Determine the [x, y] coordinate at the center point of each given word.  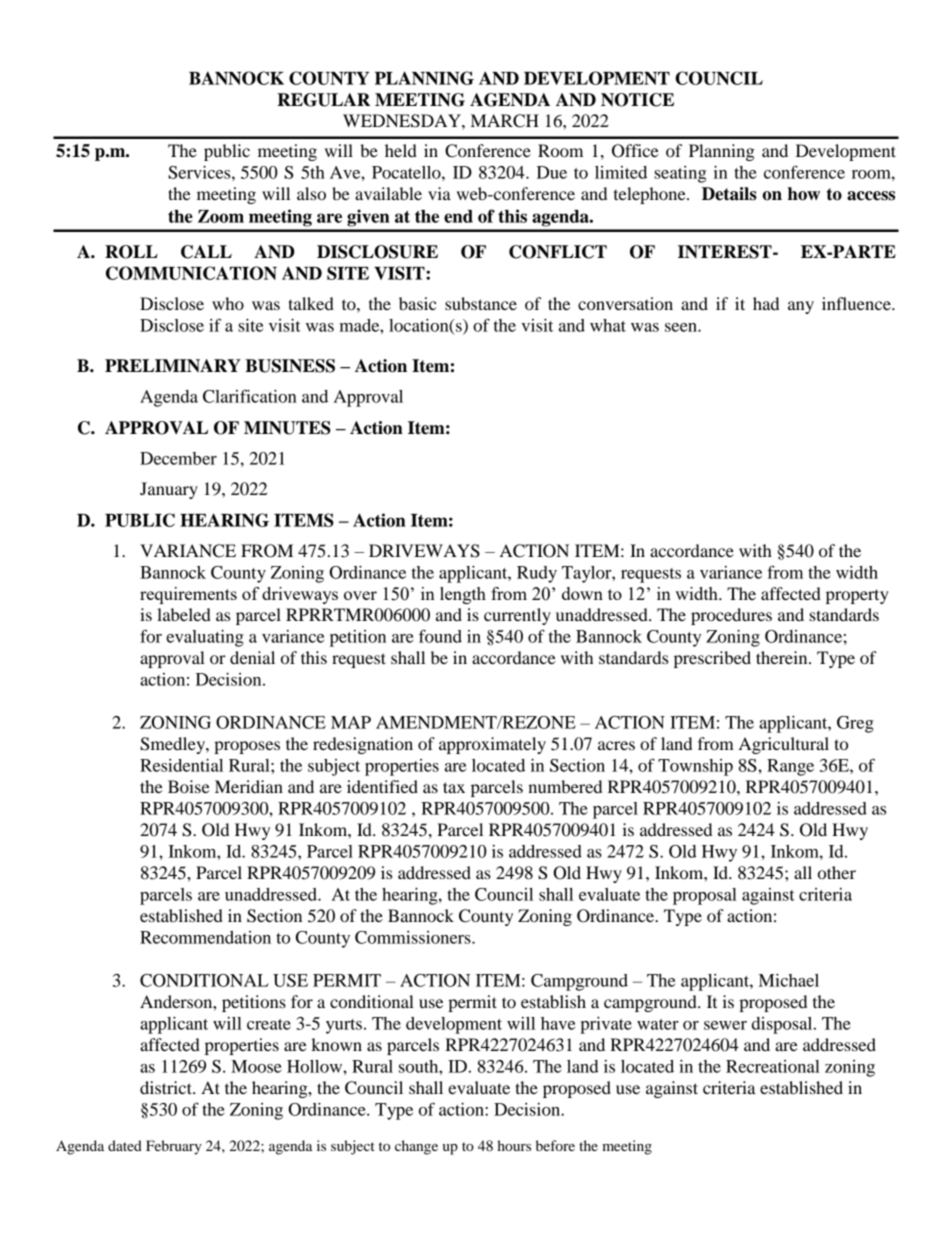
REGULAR [323, 100]
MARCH [505, 121]
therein [783, 657]
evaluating [205, 638]
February [174, 1147]
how [804, 194]
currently [517, 616]
